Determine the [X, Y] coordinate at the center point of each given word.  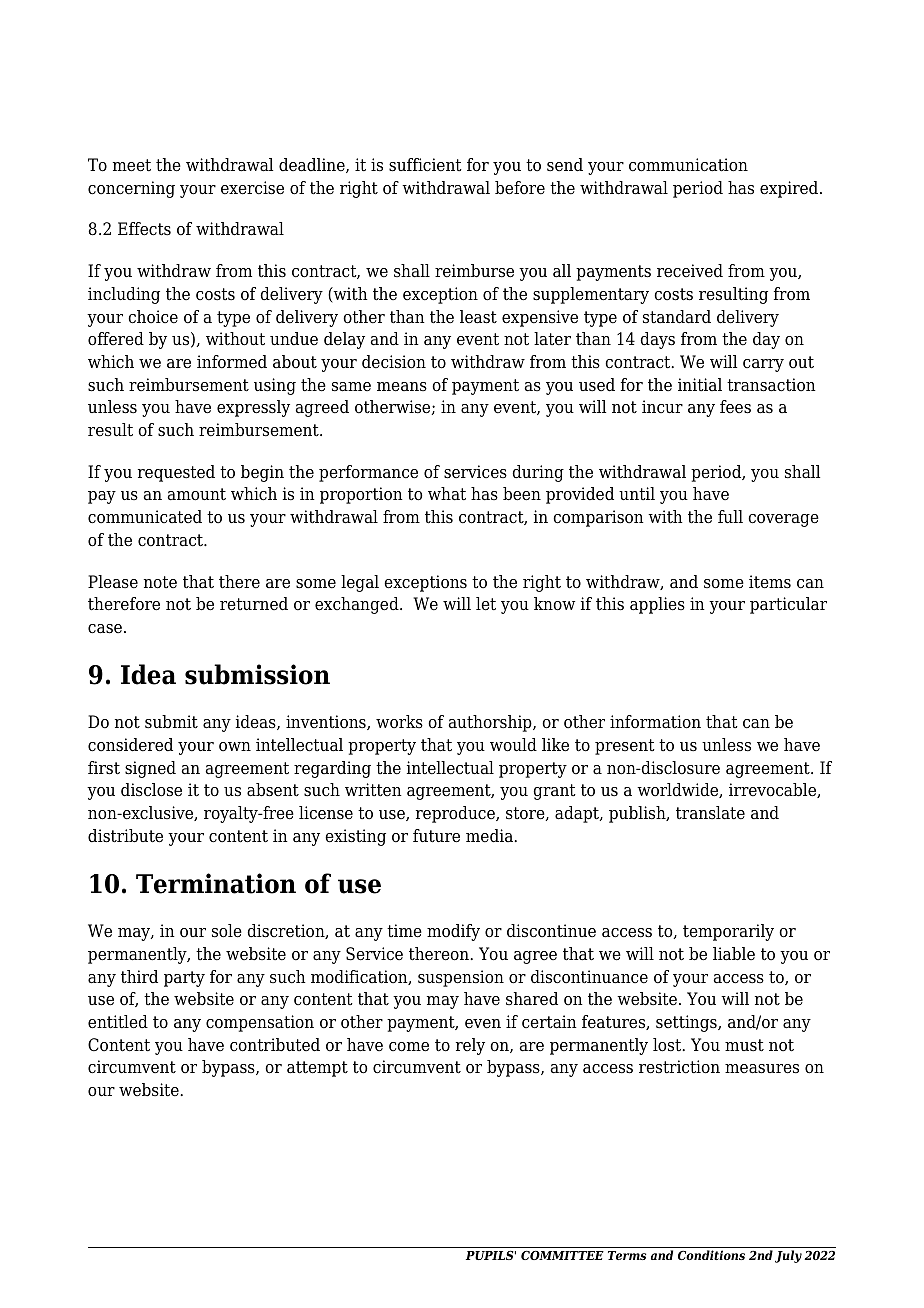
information [655, 722]
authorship [491, 723]
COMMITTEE [562, 1255]
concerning [131, 189]
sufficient [425, 165]
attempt [317, 1069]
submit [171, 722]
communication [688, 165]
